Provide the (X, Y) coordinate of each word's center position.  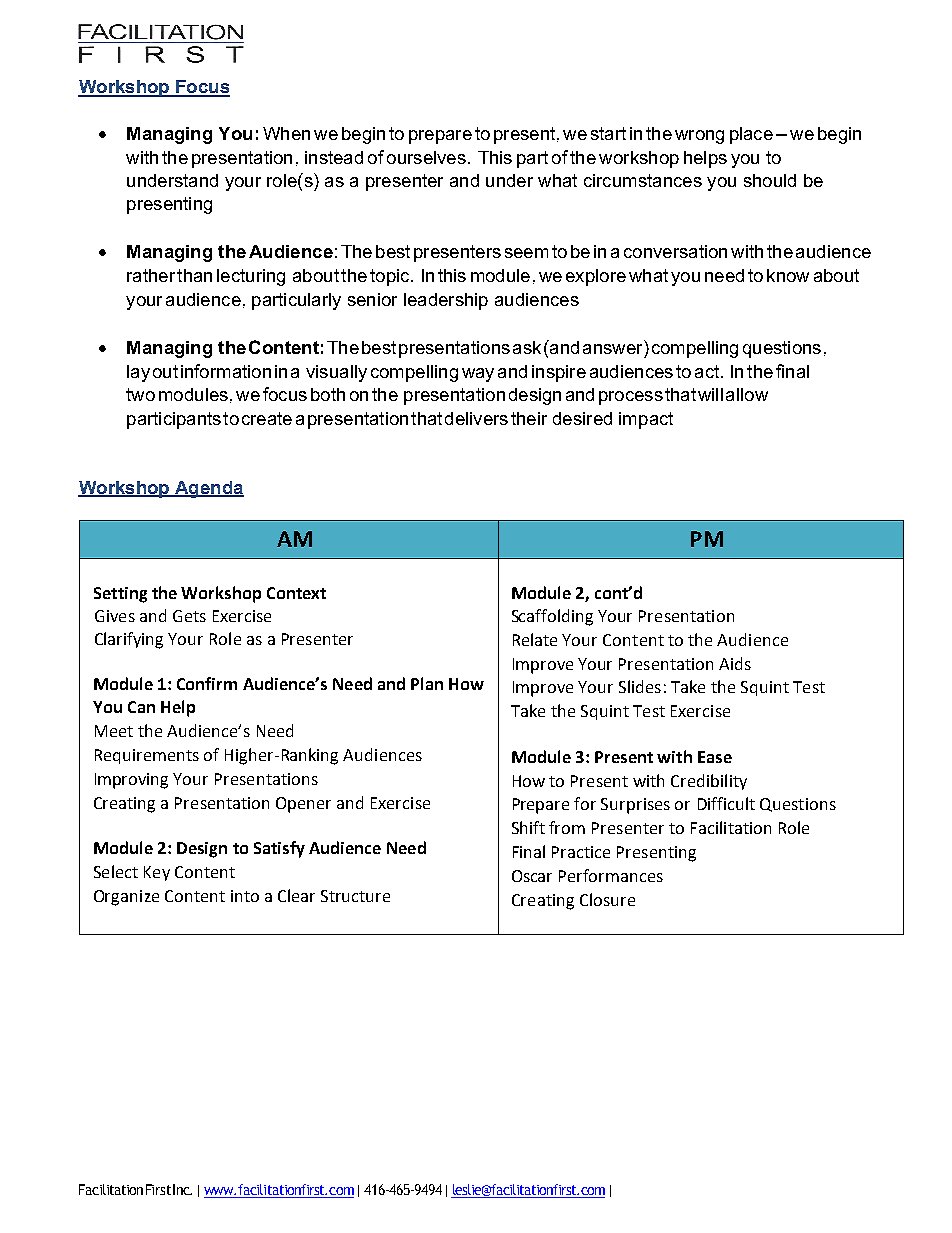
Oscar (532, 876)
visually (336, 373)
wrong (699, 137)
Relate (535, 639)
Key (157, 873)
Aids (735, 663)
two (140, 394)
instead (334, 157)
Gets (189, 616)
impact (646, 420)
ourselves (426, 157)
